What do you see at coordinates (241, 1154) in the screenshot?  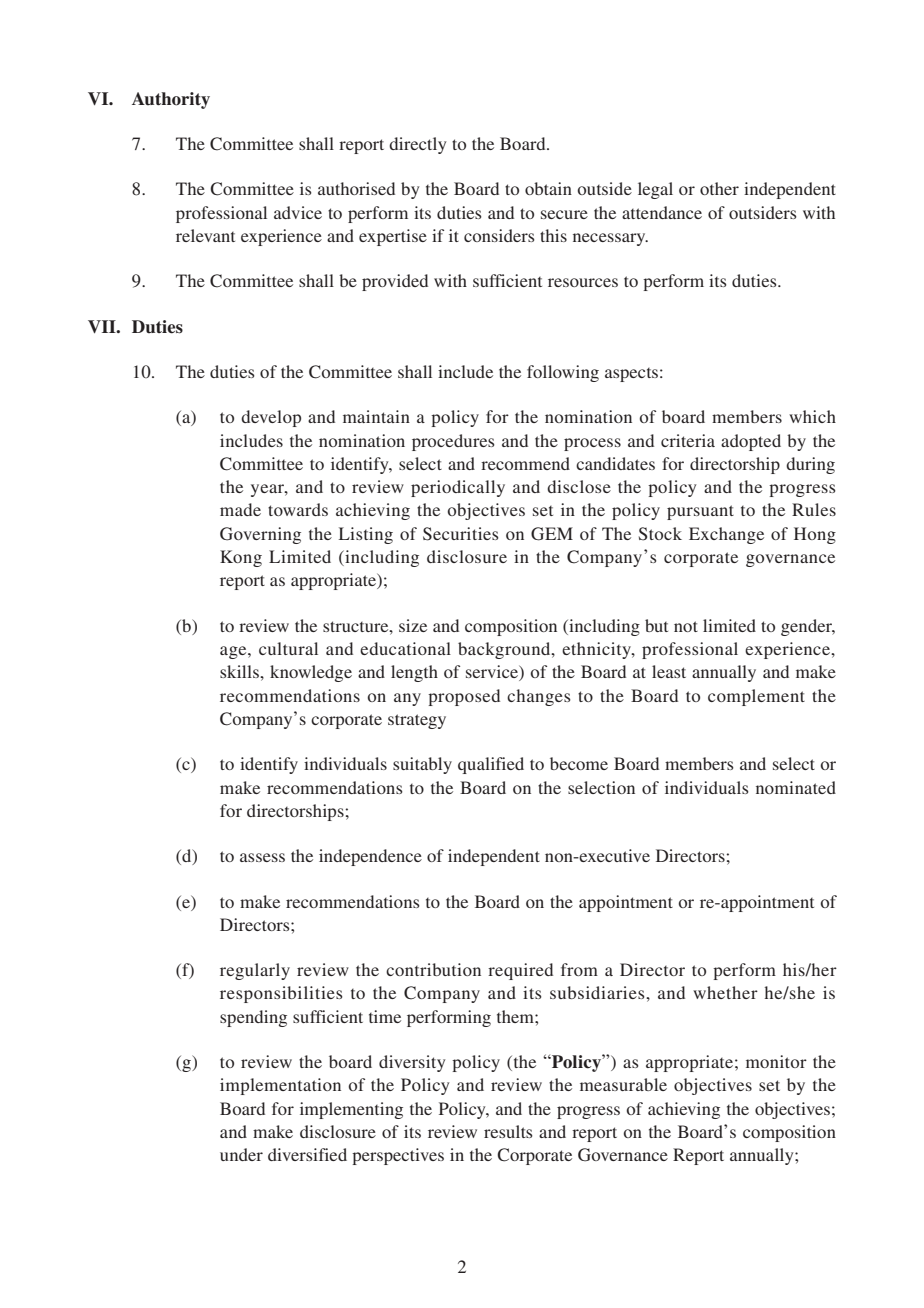 I see `under` at bounding box center [241, 1154].
